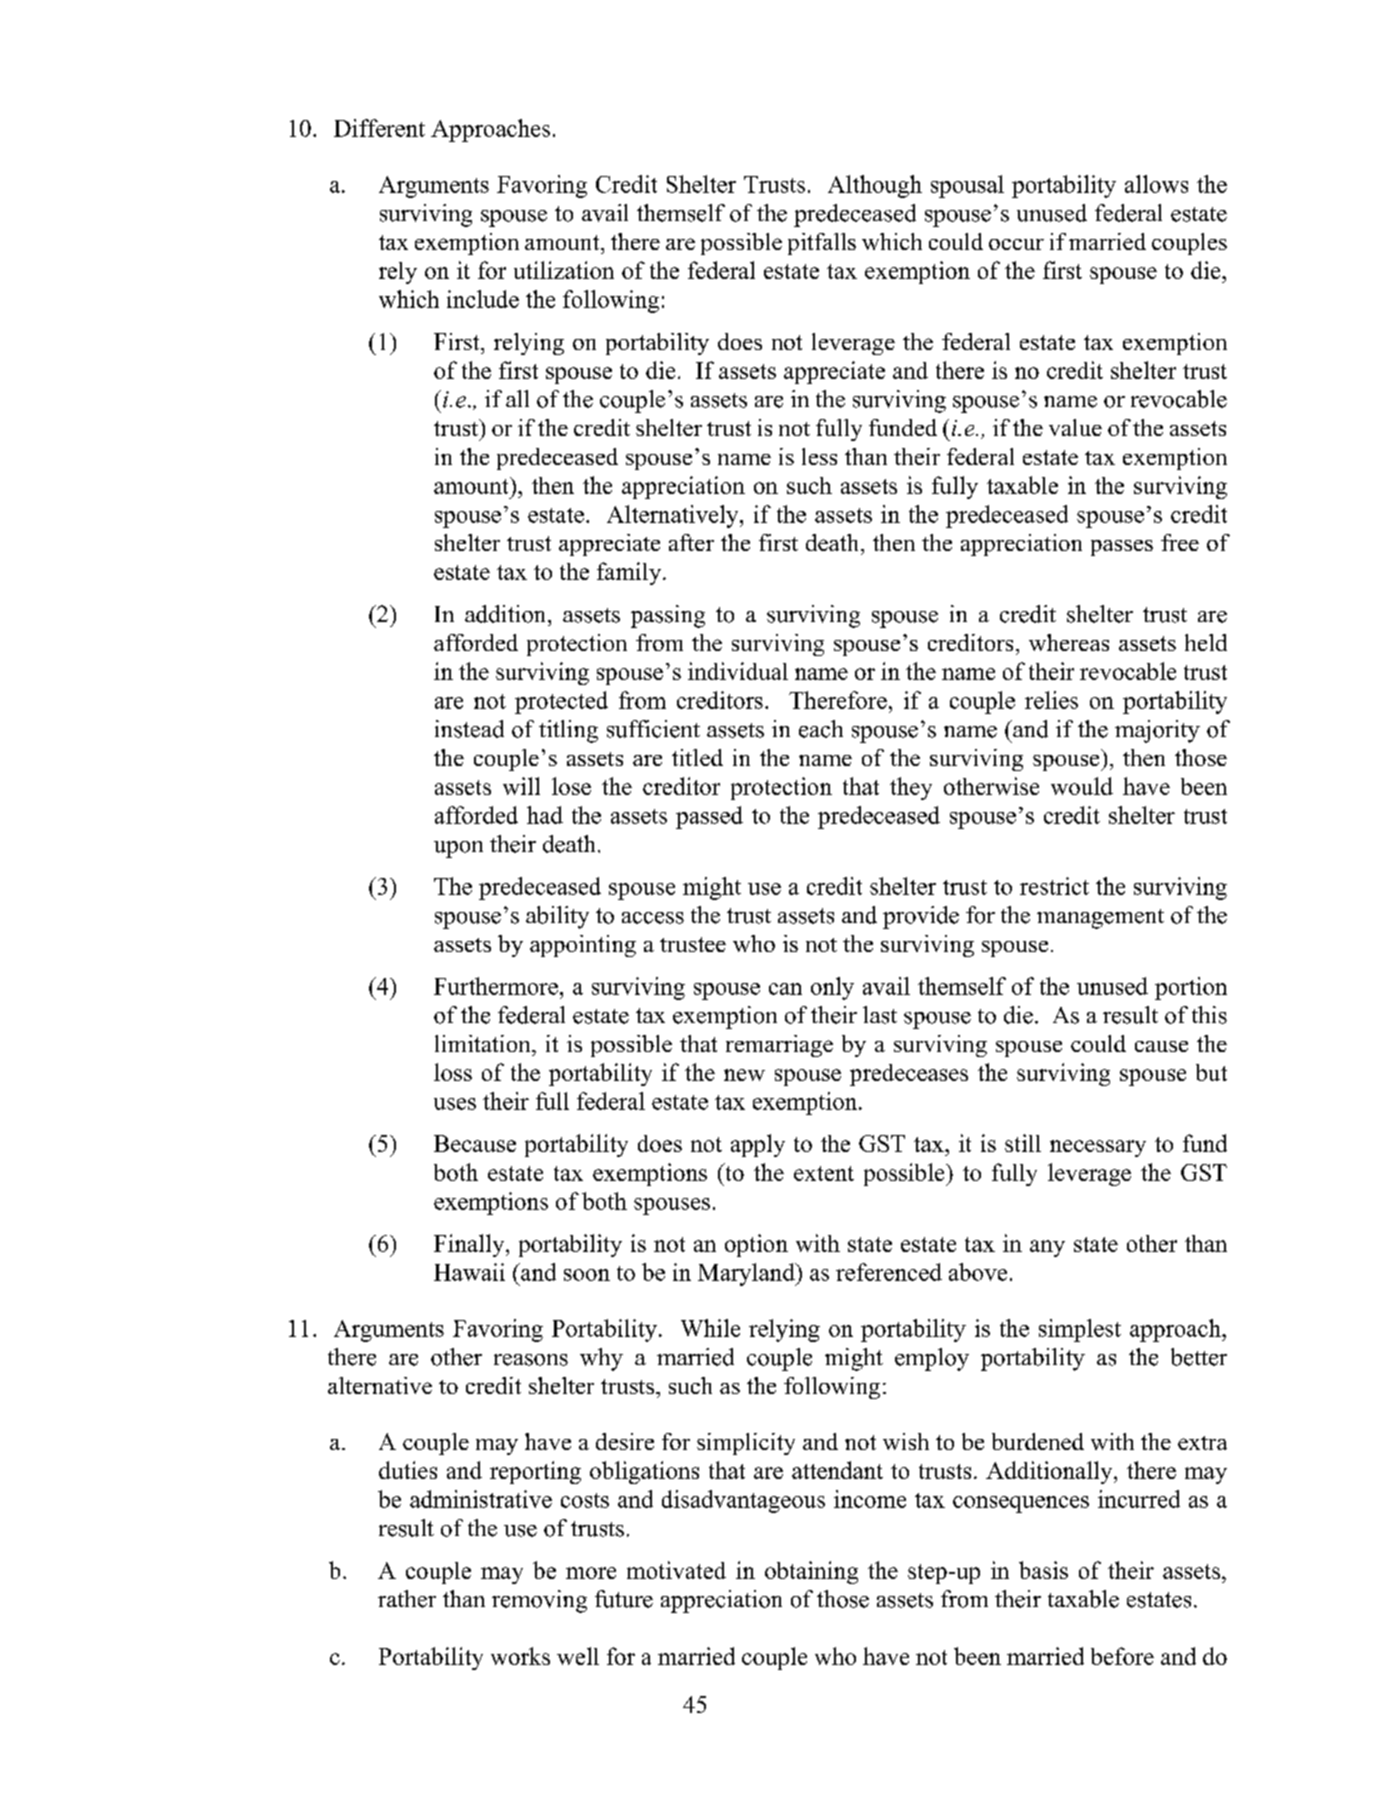 Image resolution: width=1391 pixels, height=1800 pixels. What do you see at coordinates (811, 1572) in the document?
I see `obtaining` at bounding box center [811, 1572].
